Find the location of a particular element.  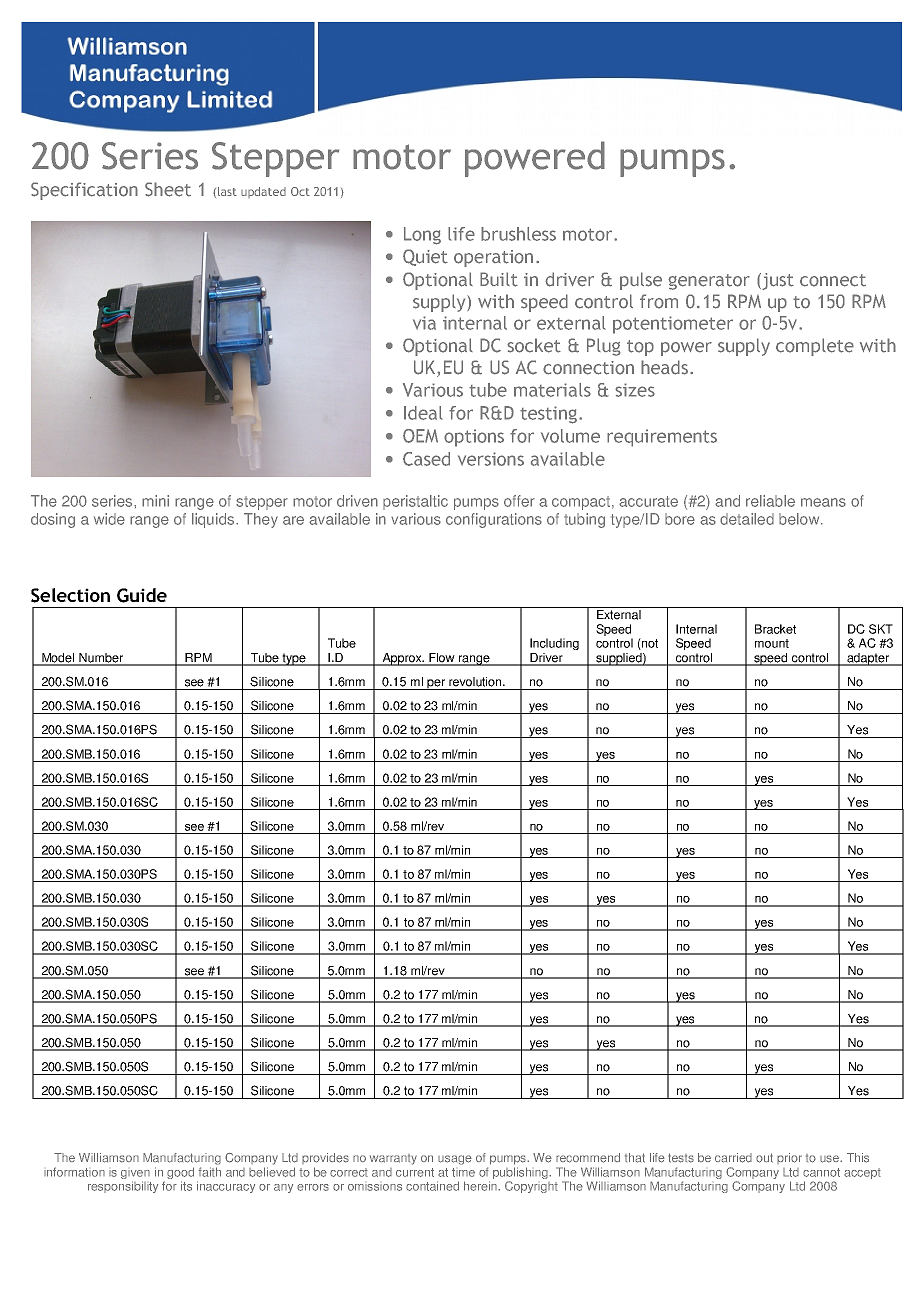

Number is located at coordinates (101, 659).
